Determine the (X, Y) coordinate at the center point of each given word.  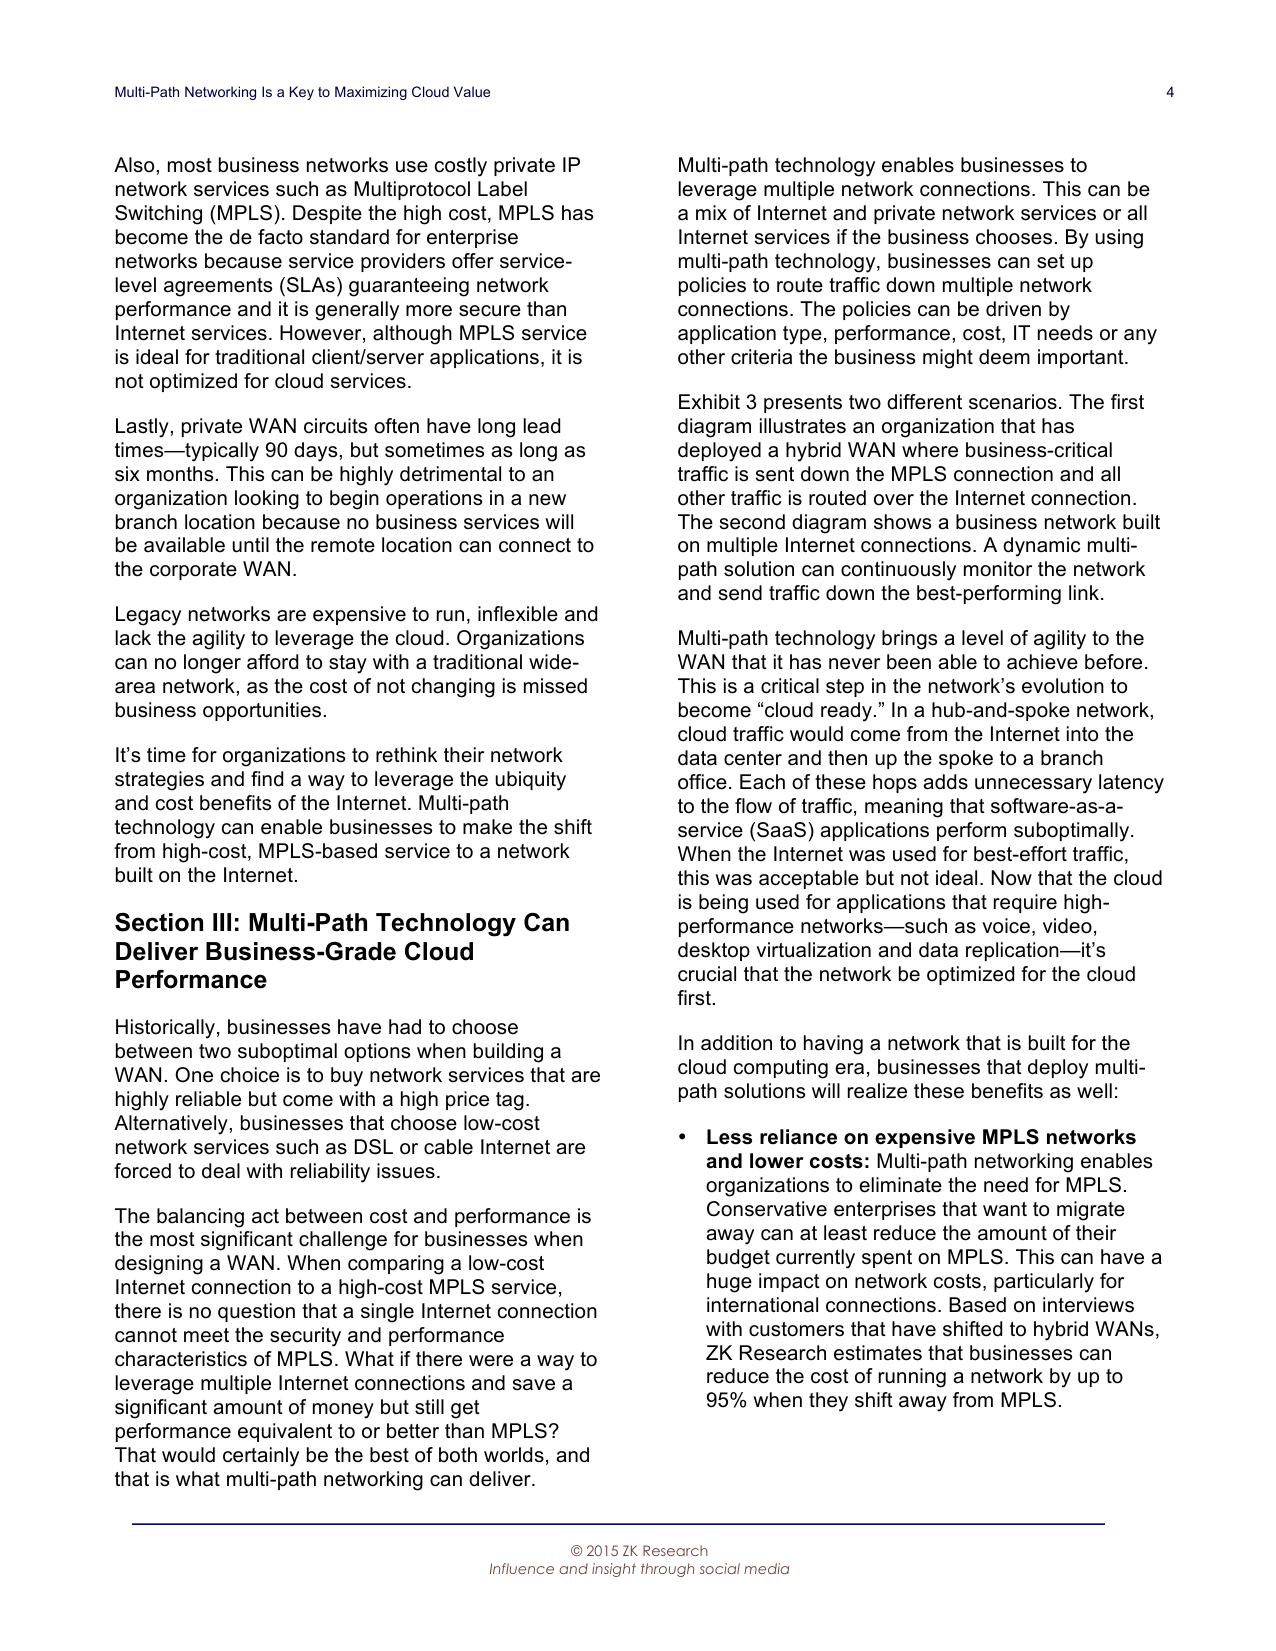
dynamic (1041, 547)
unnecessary (1033, 786)
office (702, 782)
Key (302, 93)
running (912, 1378)
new (547, 500)
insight (614, 1570)
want (1005, 1209)
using (1119, 239)
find (267, 779)
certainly (261, 1457)
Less (729, 1137)
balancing (200, 1218)
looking (267, 500)
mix (711, 212)
